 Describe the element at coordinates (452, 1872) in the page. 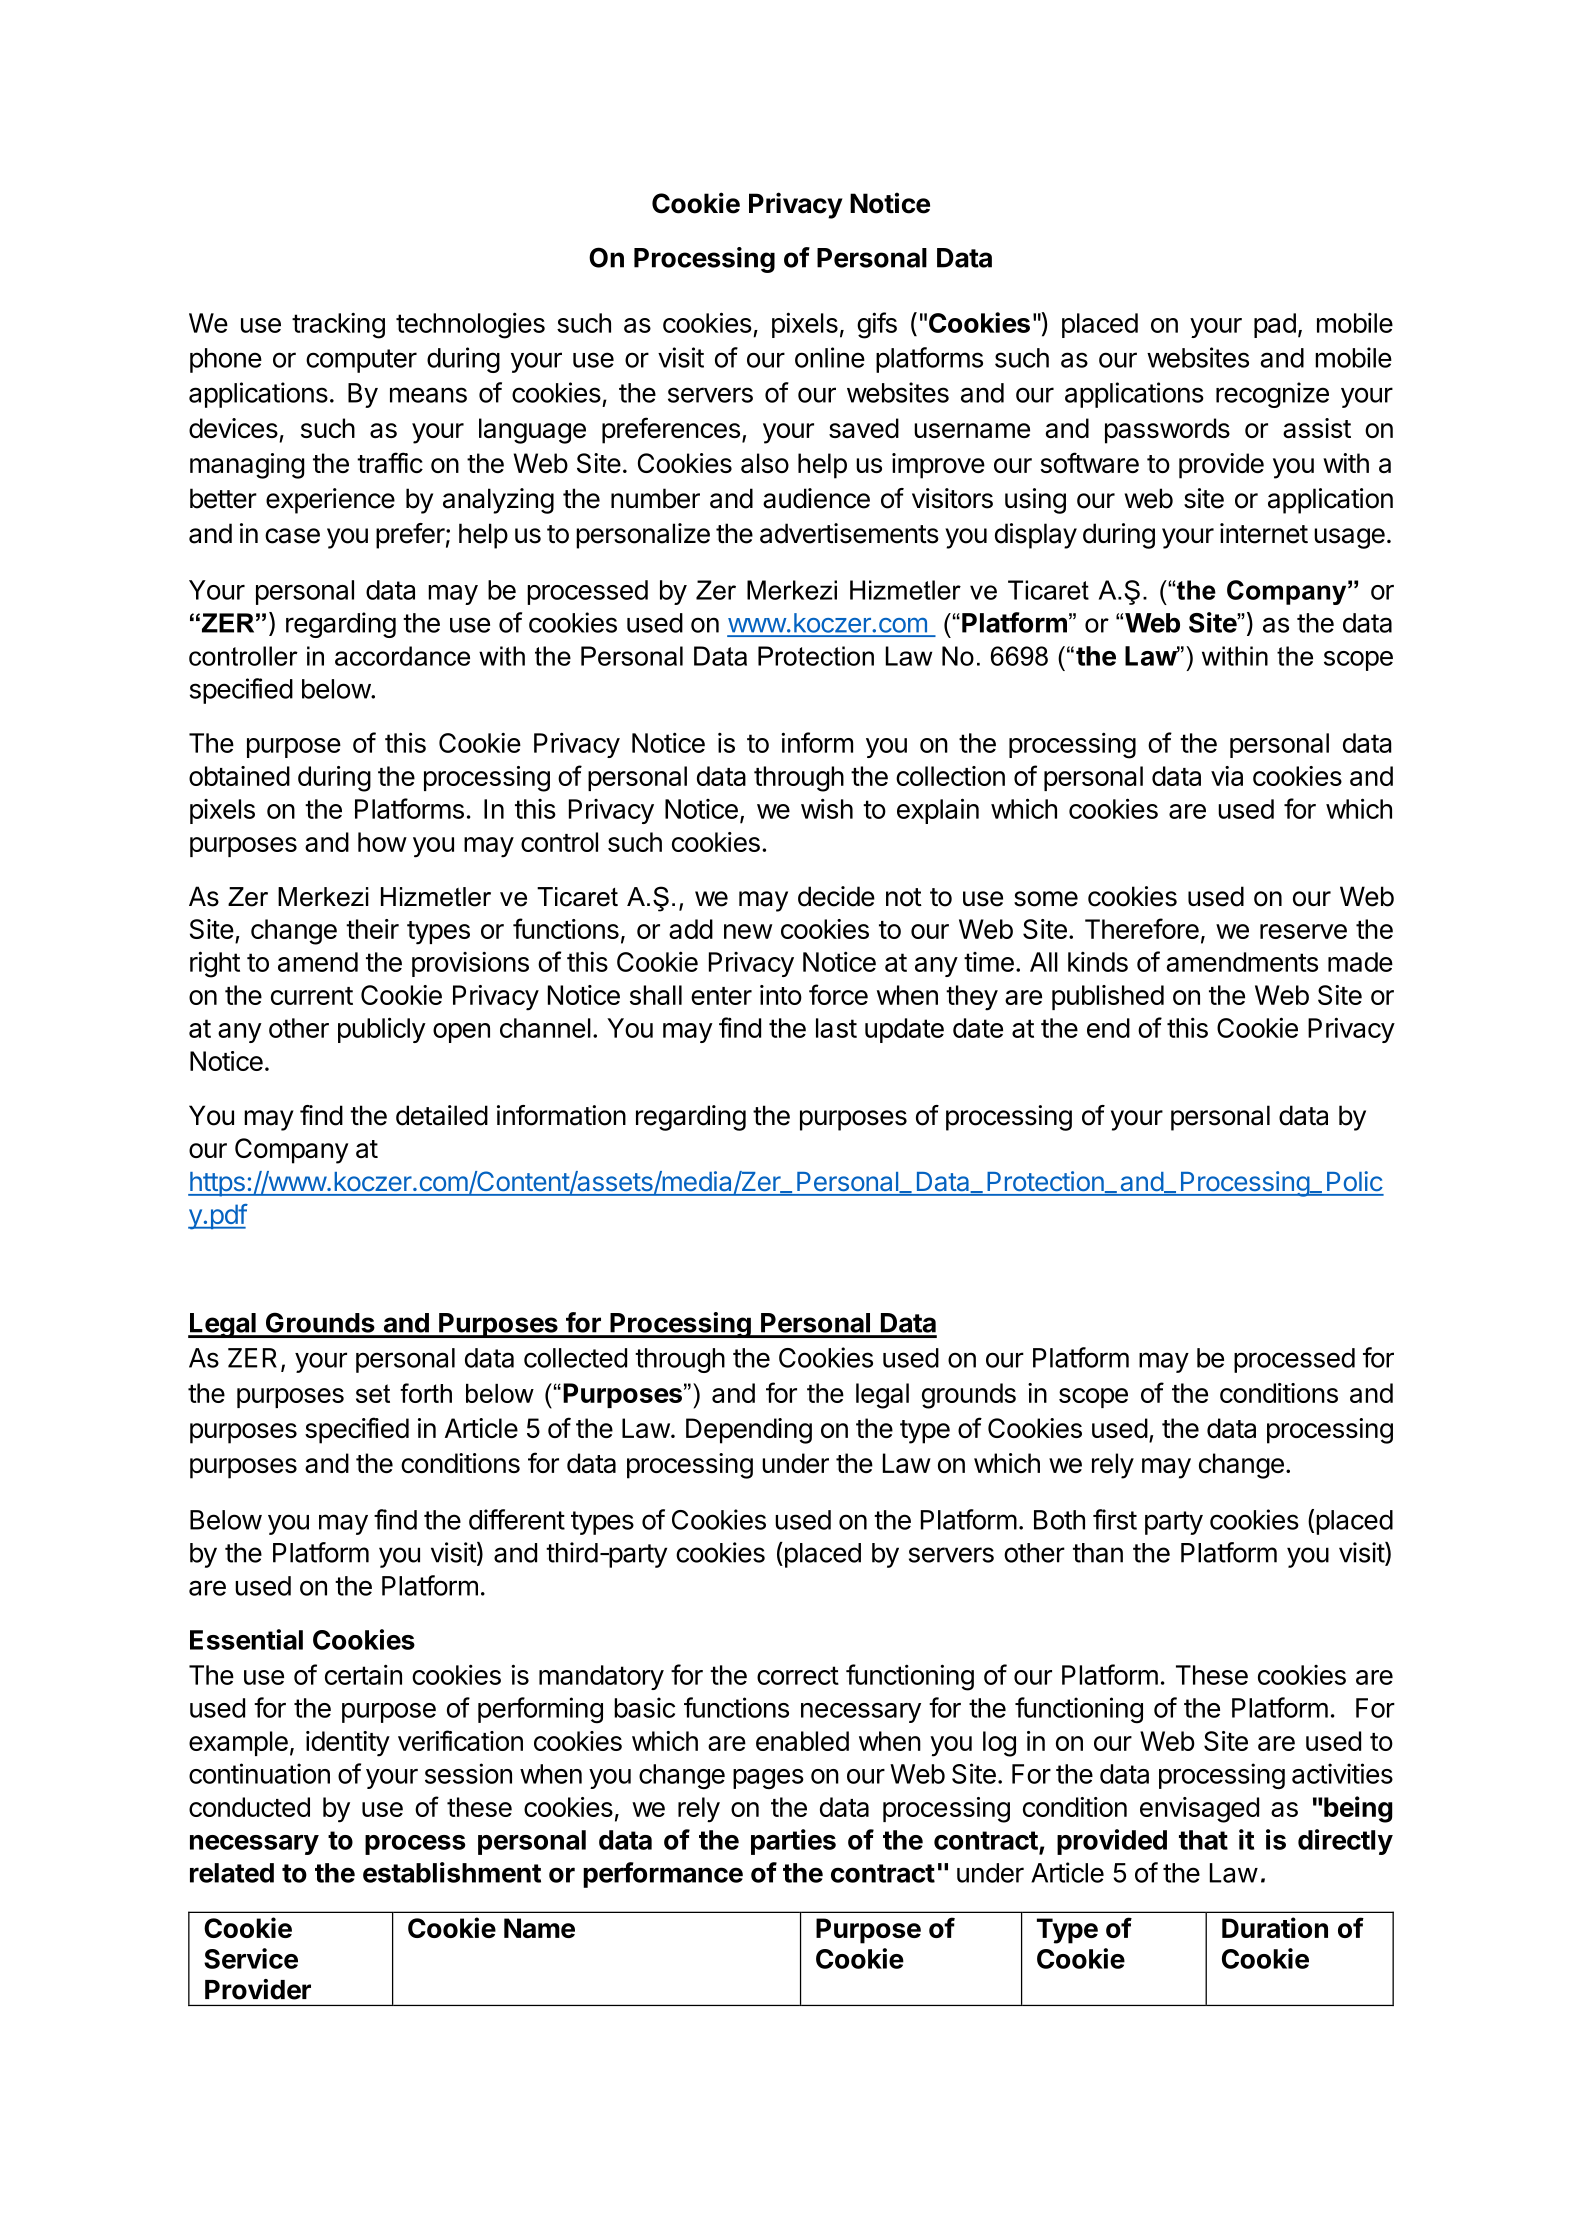

I see `establishment` at that location.
